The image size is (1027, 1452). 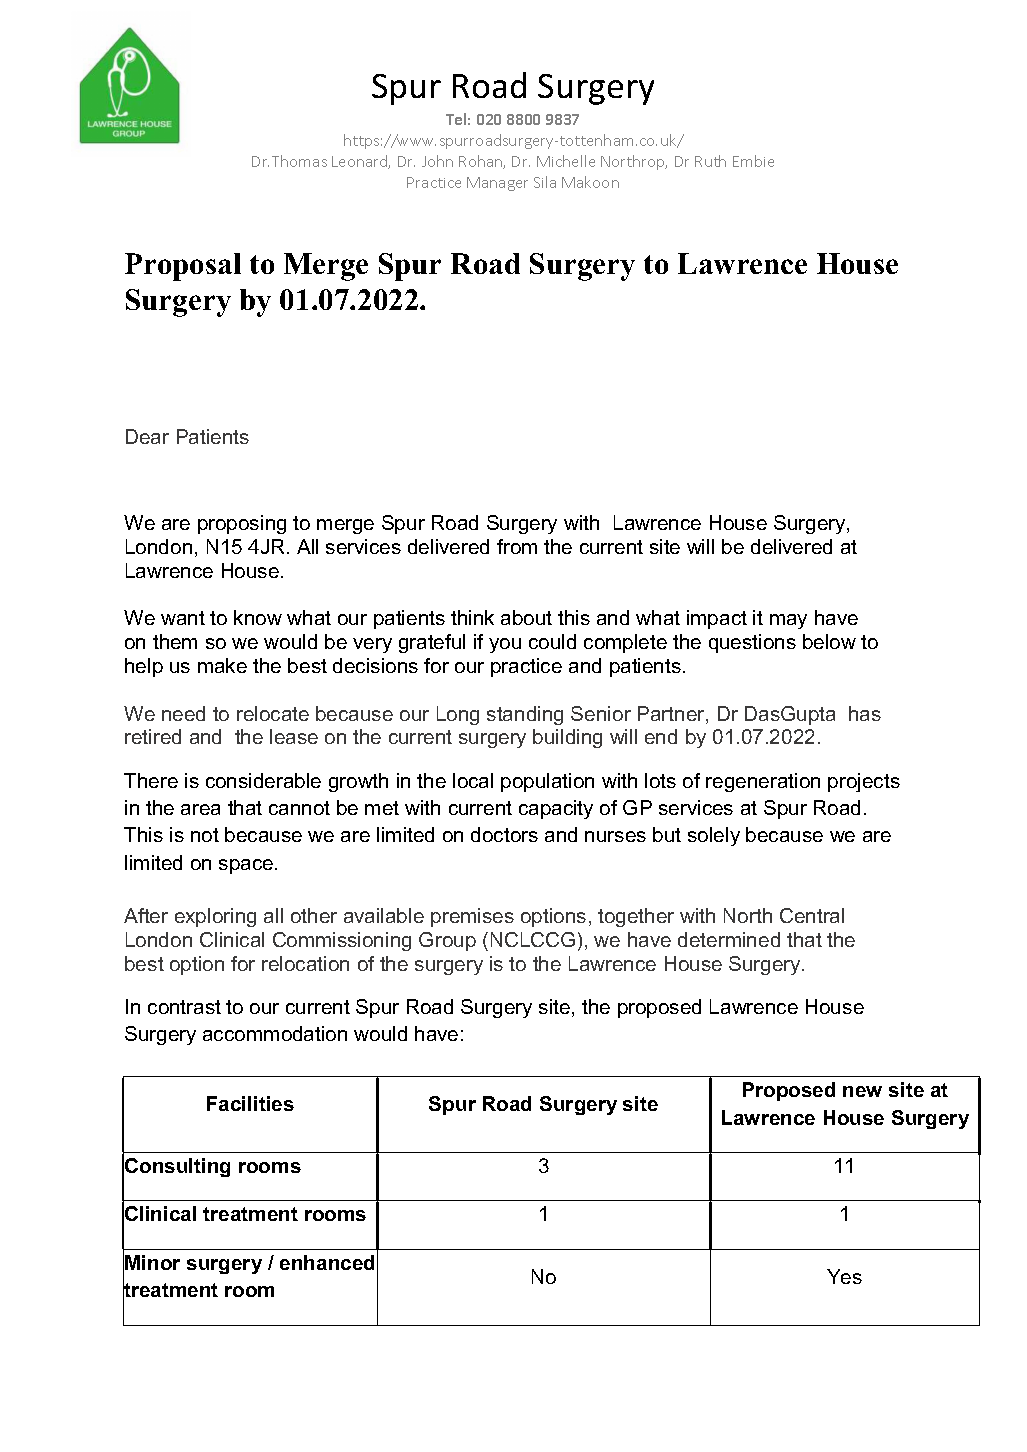 I want to click on determined, so click(x=729, y=939).
